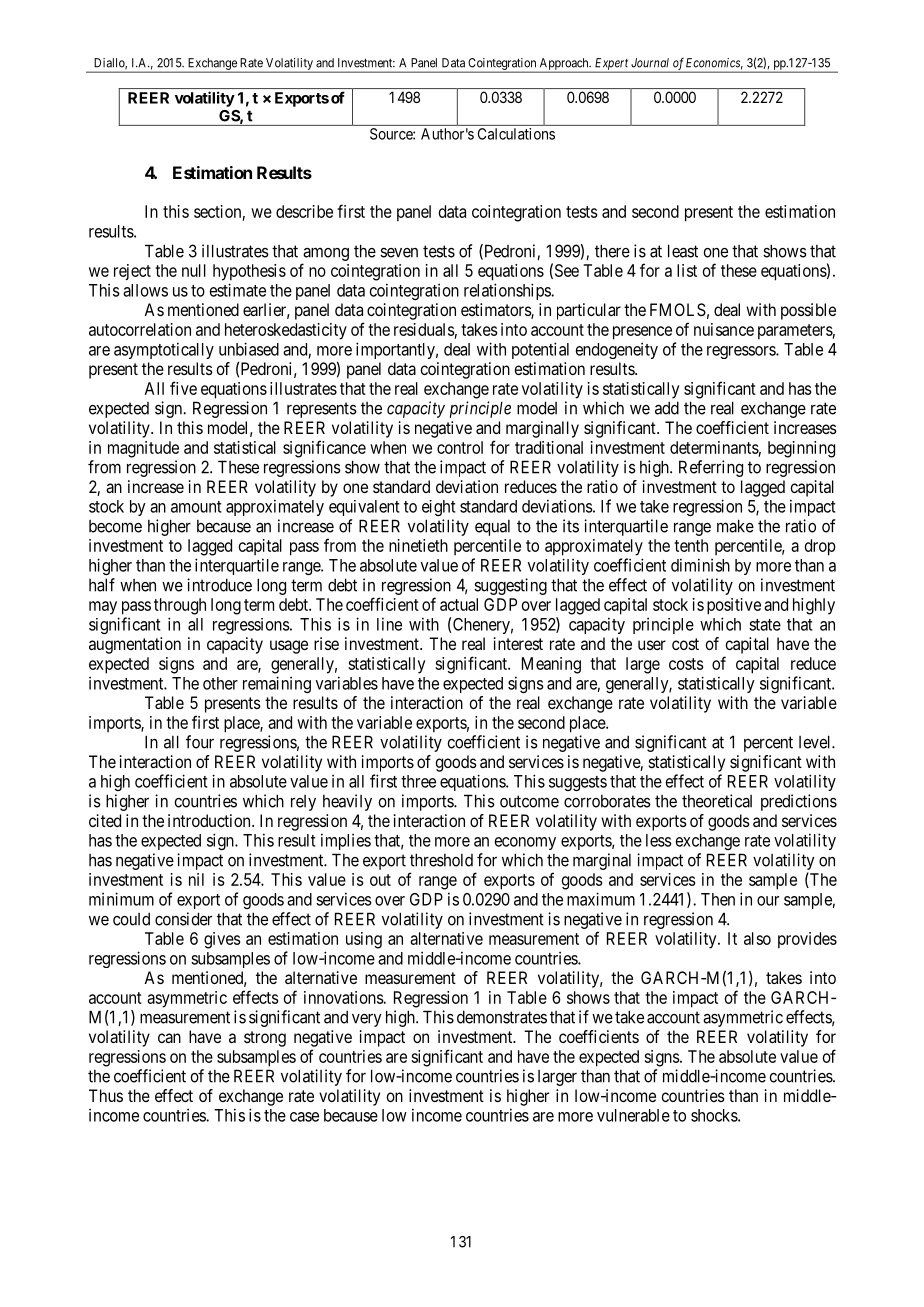 The width and height of the screenshot is (924, 1307). I want to click on threshold, so click(441, 860).
